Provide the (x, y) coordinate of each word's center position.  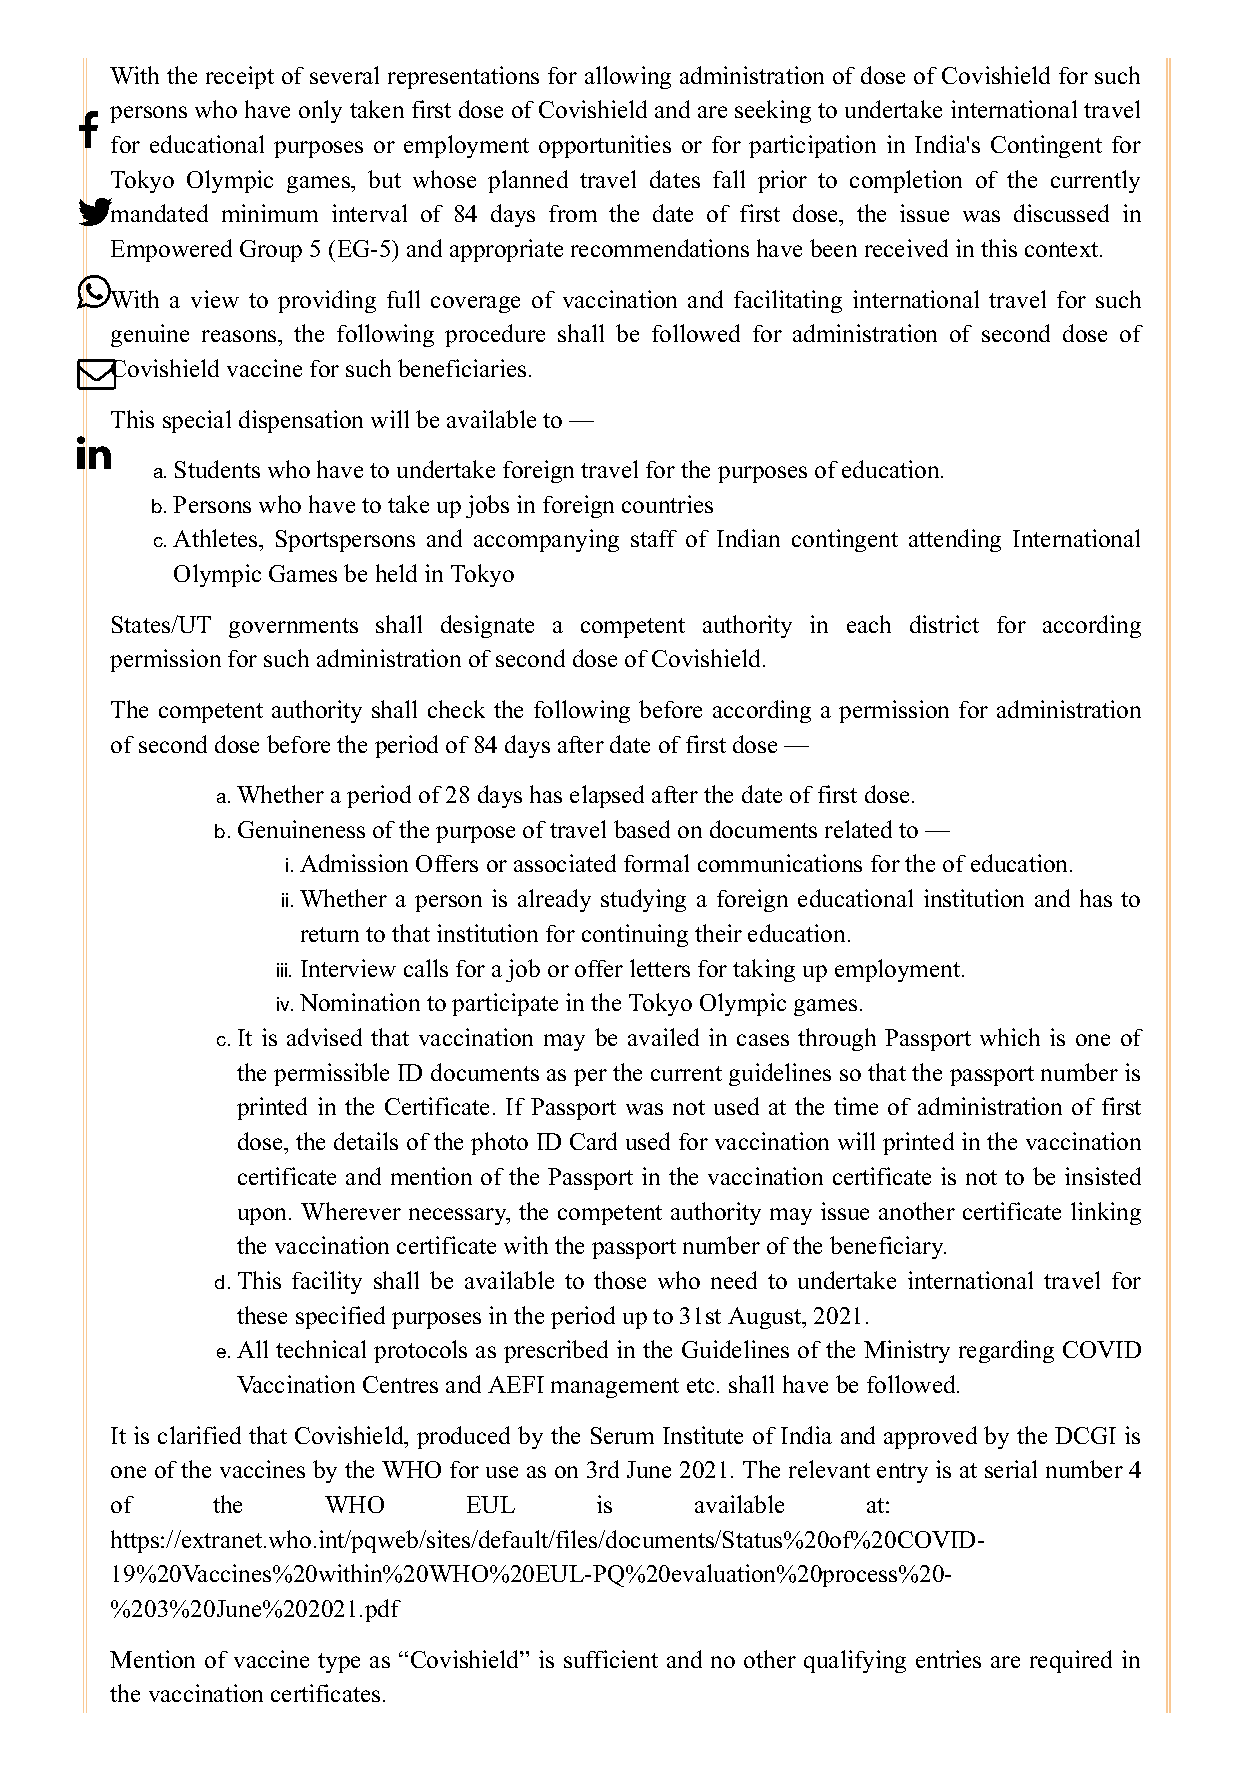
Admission (354, 863)
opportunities (605, 146)
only (320, 111)
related (858, 829)
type (339, 1663)
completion (906, 181)
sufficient (611, 1659)
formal (656, 863)
